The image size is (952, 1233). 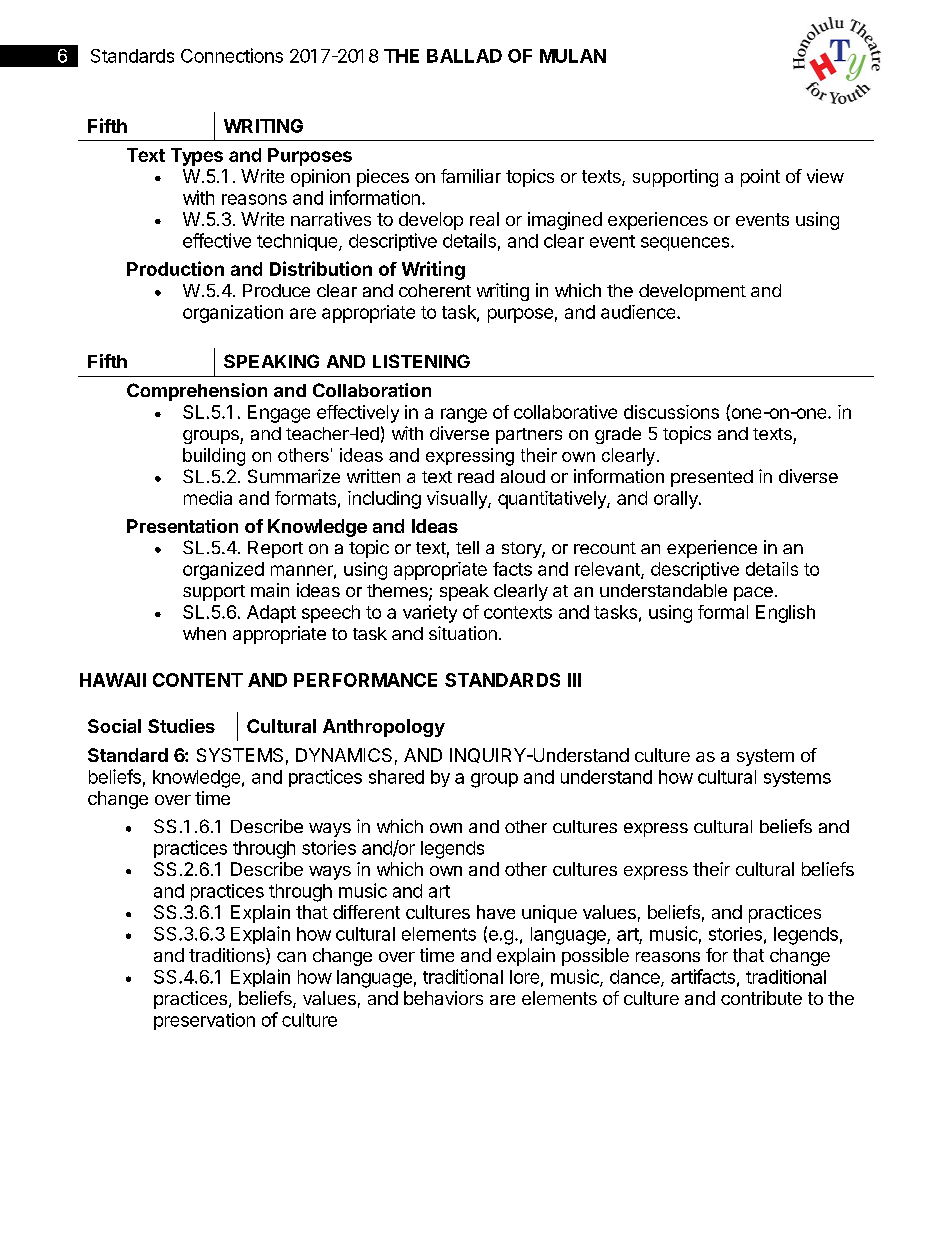 What do you see at coordinates (204, 1021) in the page?
I see `preservation` at bounding box center [204, 1021].
